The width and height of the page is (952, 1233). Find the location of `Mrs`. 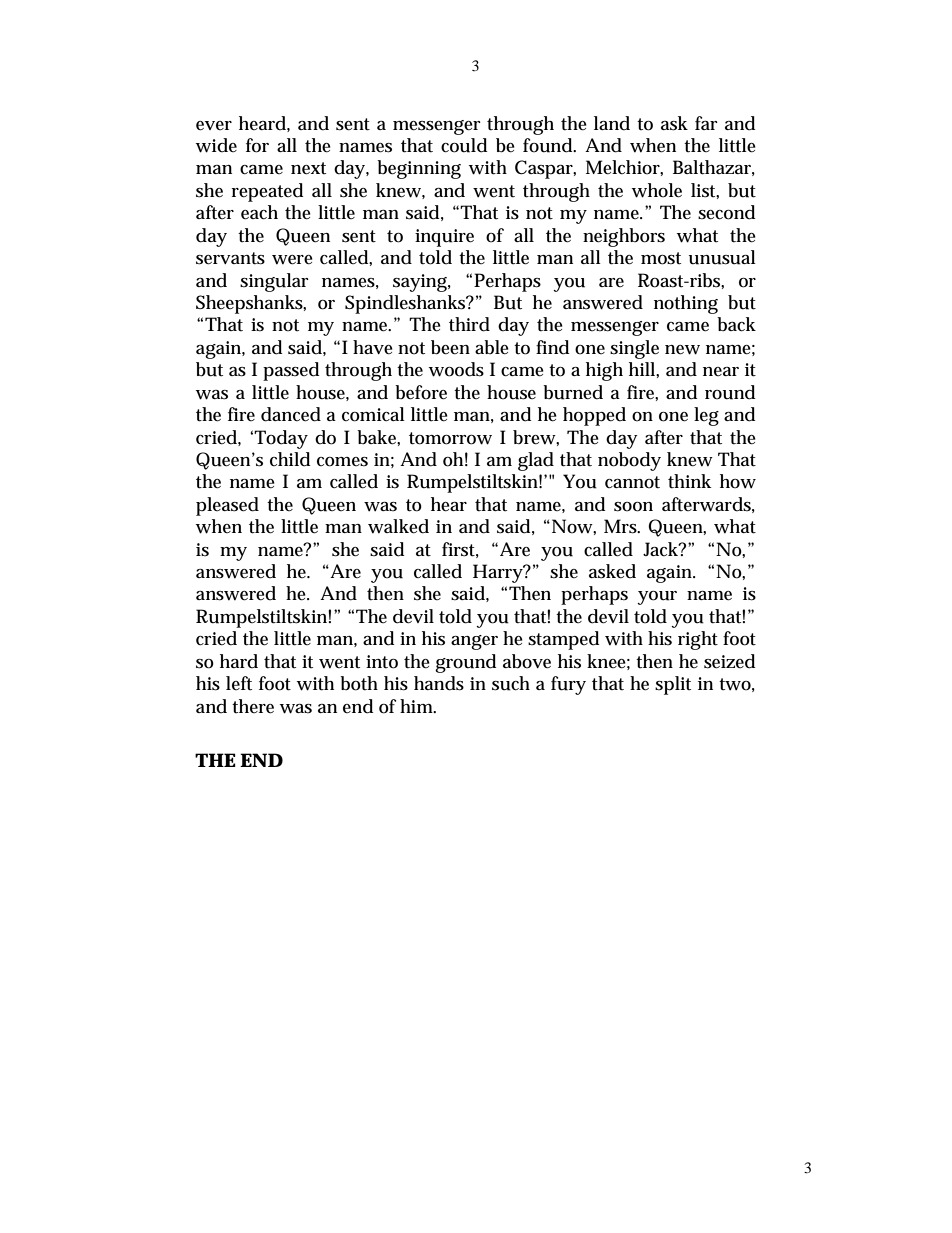

Mrs is located at coordinates (622, 526).
